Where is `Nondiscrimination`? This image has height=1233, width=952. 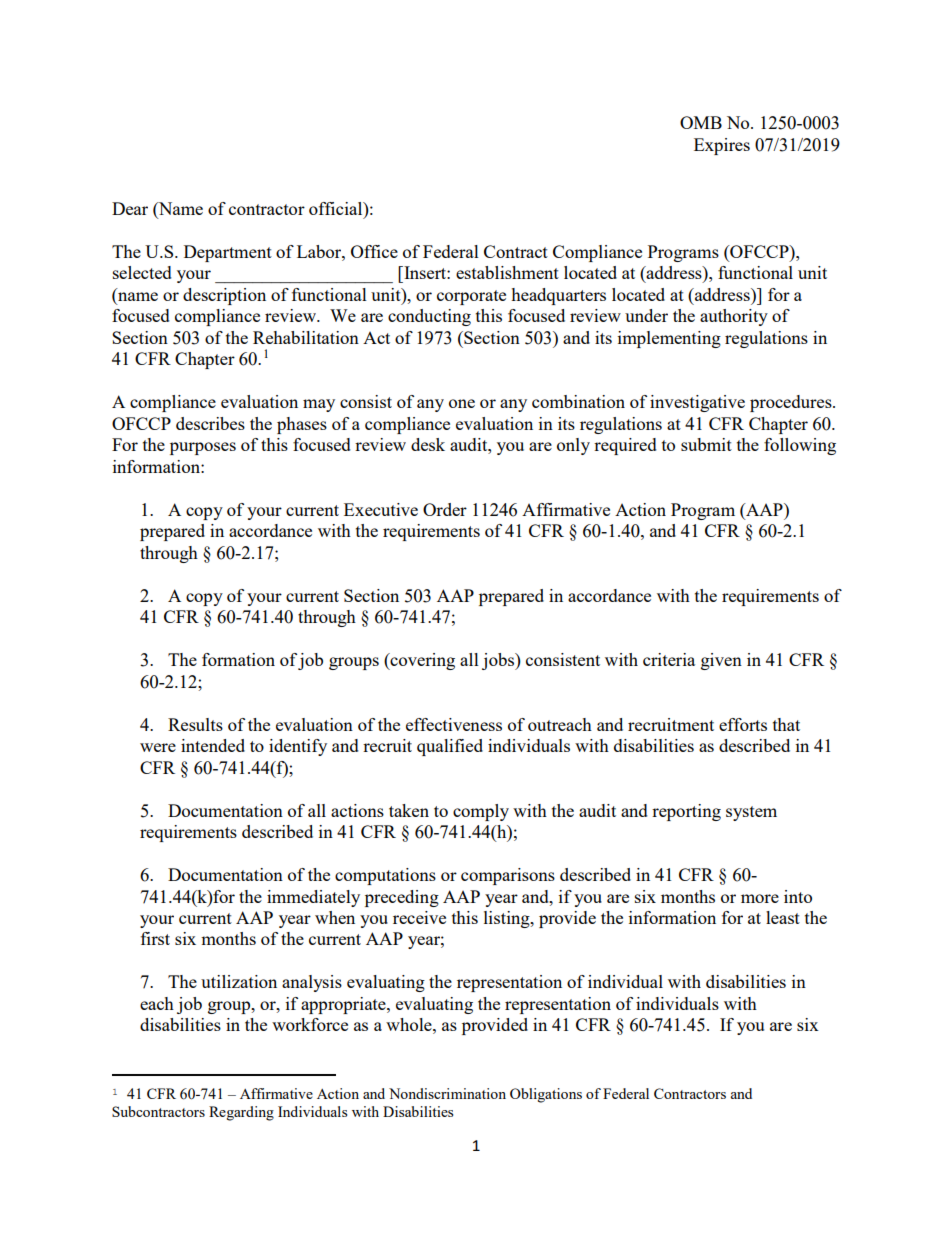
Nondiscrimination is located at coordinates (447, 1093).
